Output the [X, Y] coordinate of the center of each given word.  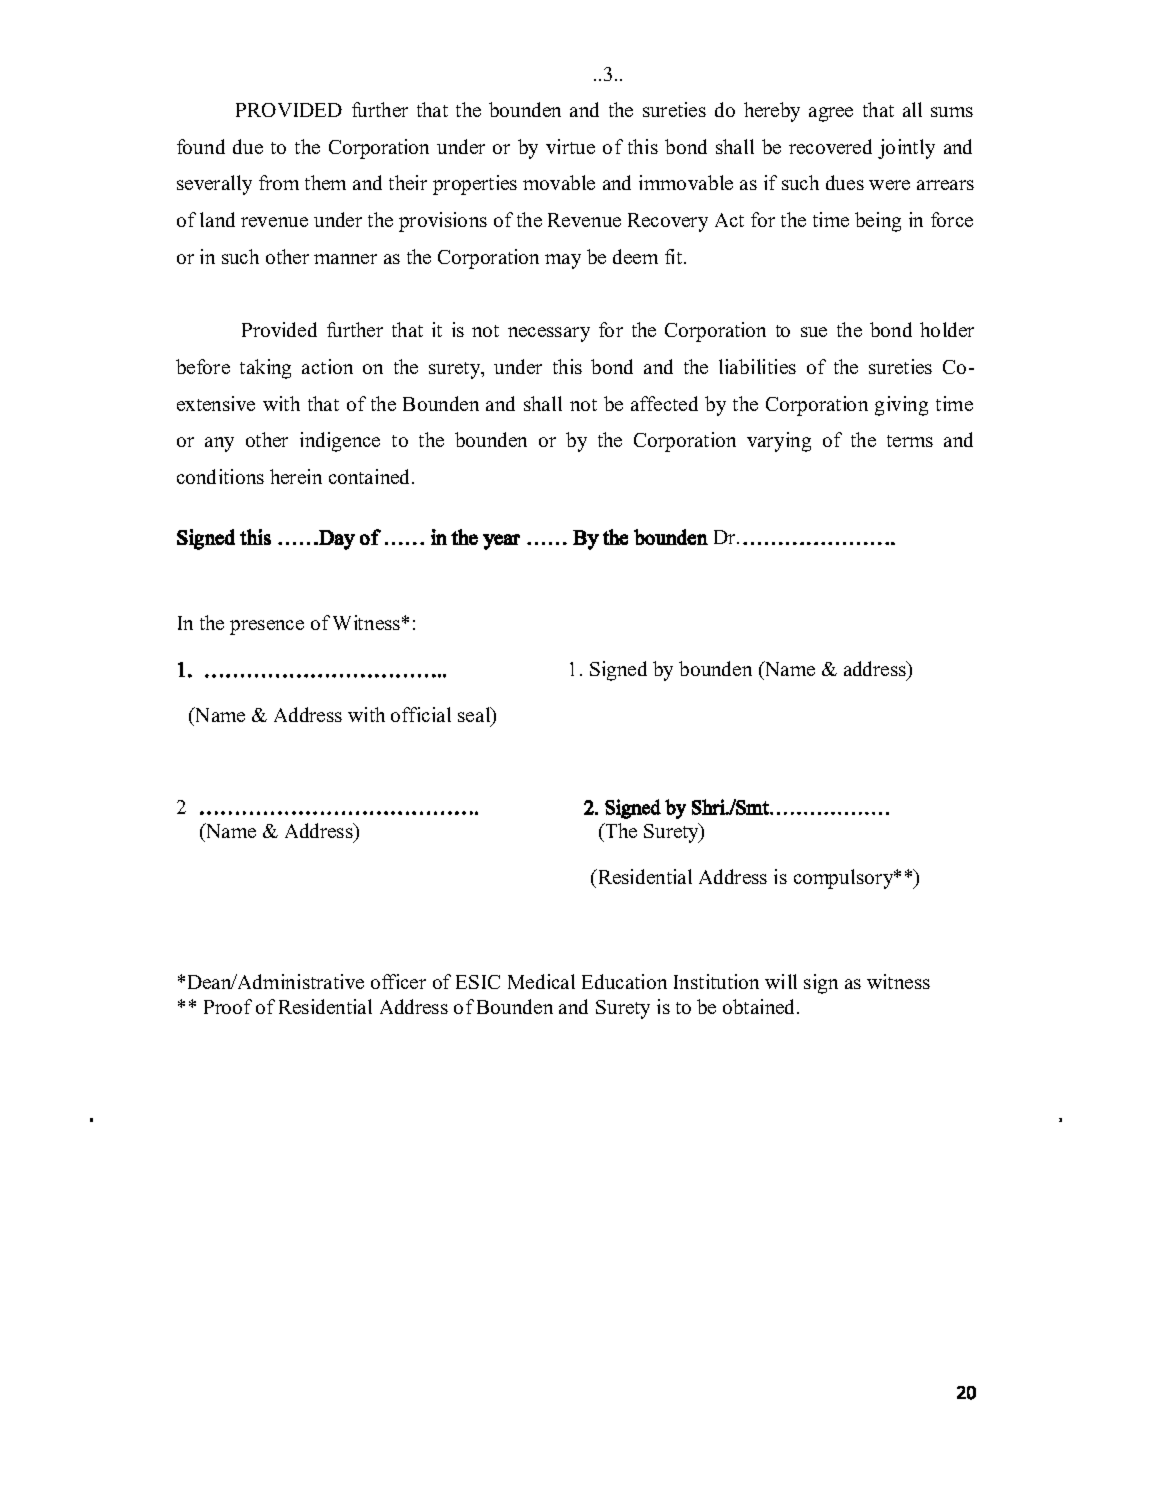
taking [265, 369]
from [279, 182]
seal [475, 716]
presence [267, 627]
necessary [549, 334]
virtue [570, 146]
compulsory [845, 879]
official [421, 714]
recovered [830, 146]
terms [910, 441]
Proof [228, 1006]
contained [371, 476]
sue [814, 332]
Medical [541, 981]
